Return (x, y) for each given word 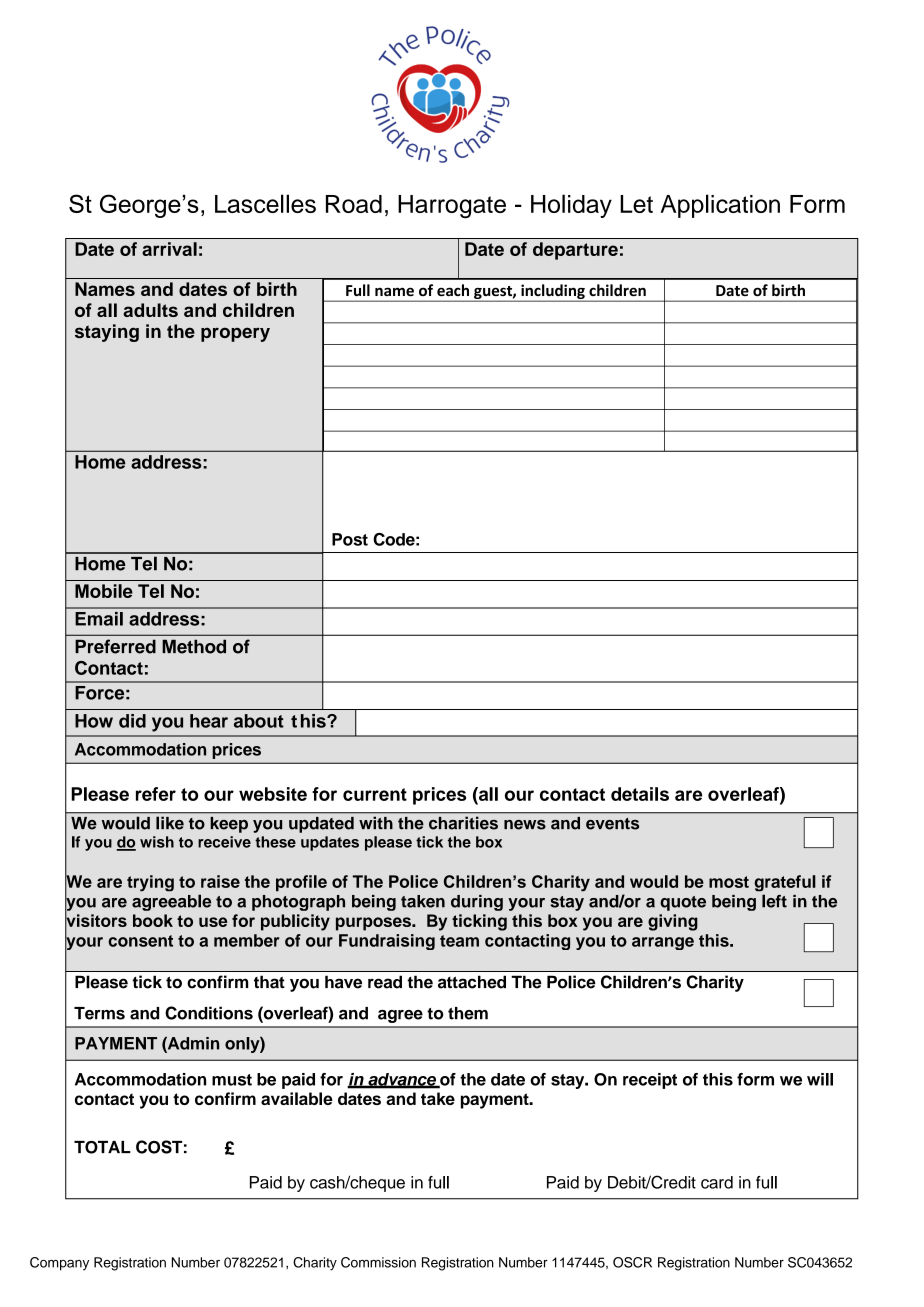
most (729, 882)
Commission (378, 1262)
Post (350, 539)
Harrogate (452, 206)
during (477, 903)
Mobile (104, 591)
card (717, 1182)
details (640, 794)
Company (59, 1264)
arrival (169, 249)
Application (720, 206)
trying (150, 883)
